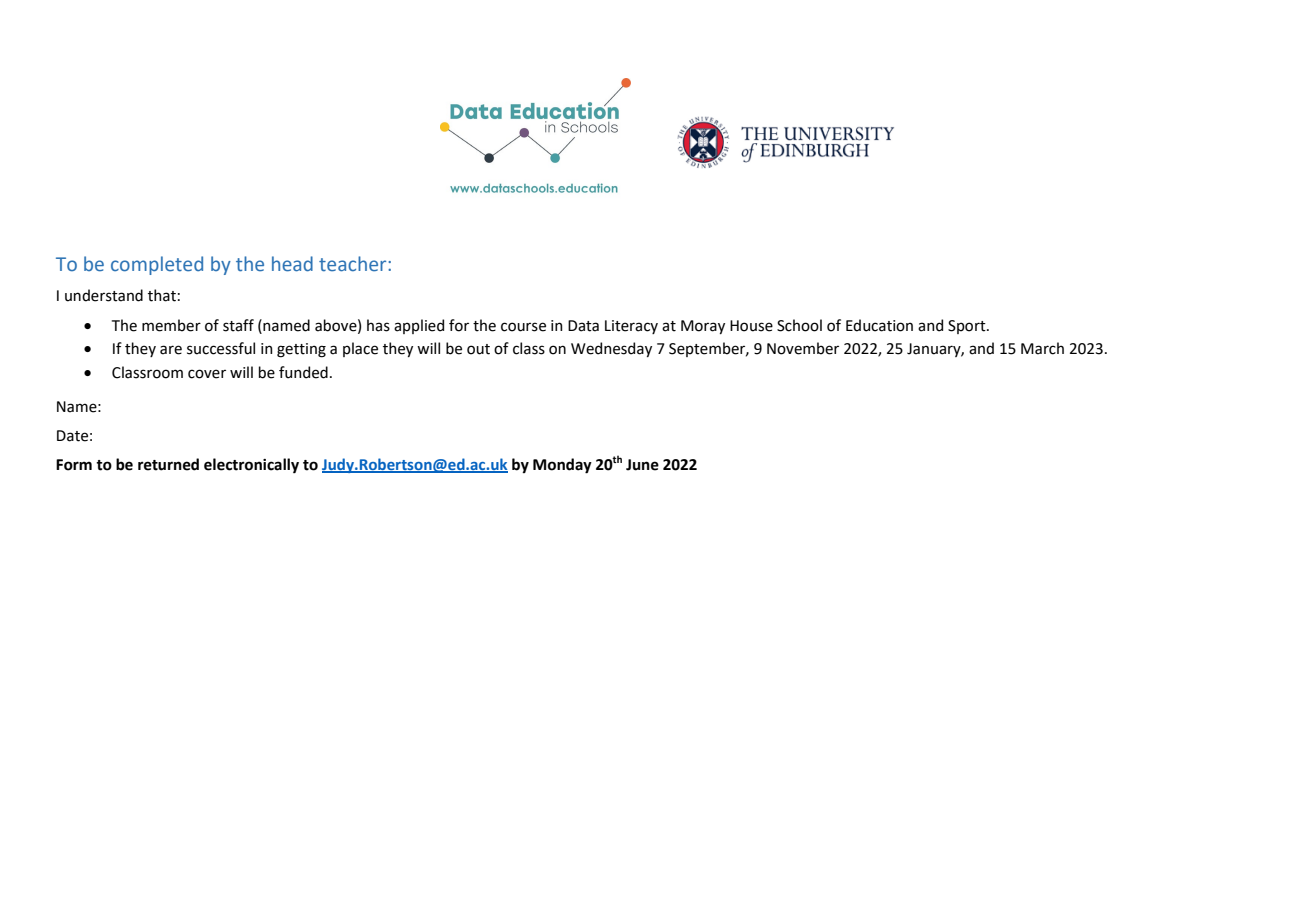 The height and width of the screenshot is (924, 1308). What do you see at coordinates (611, 349) in the screenshot?
I see `Wednesday` at bounding box center [611, 349].
